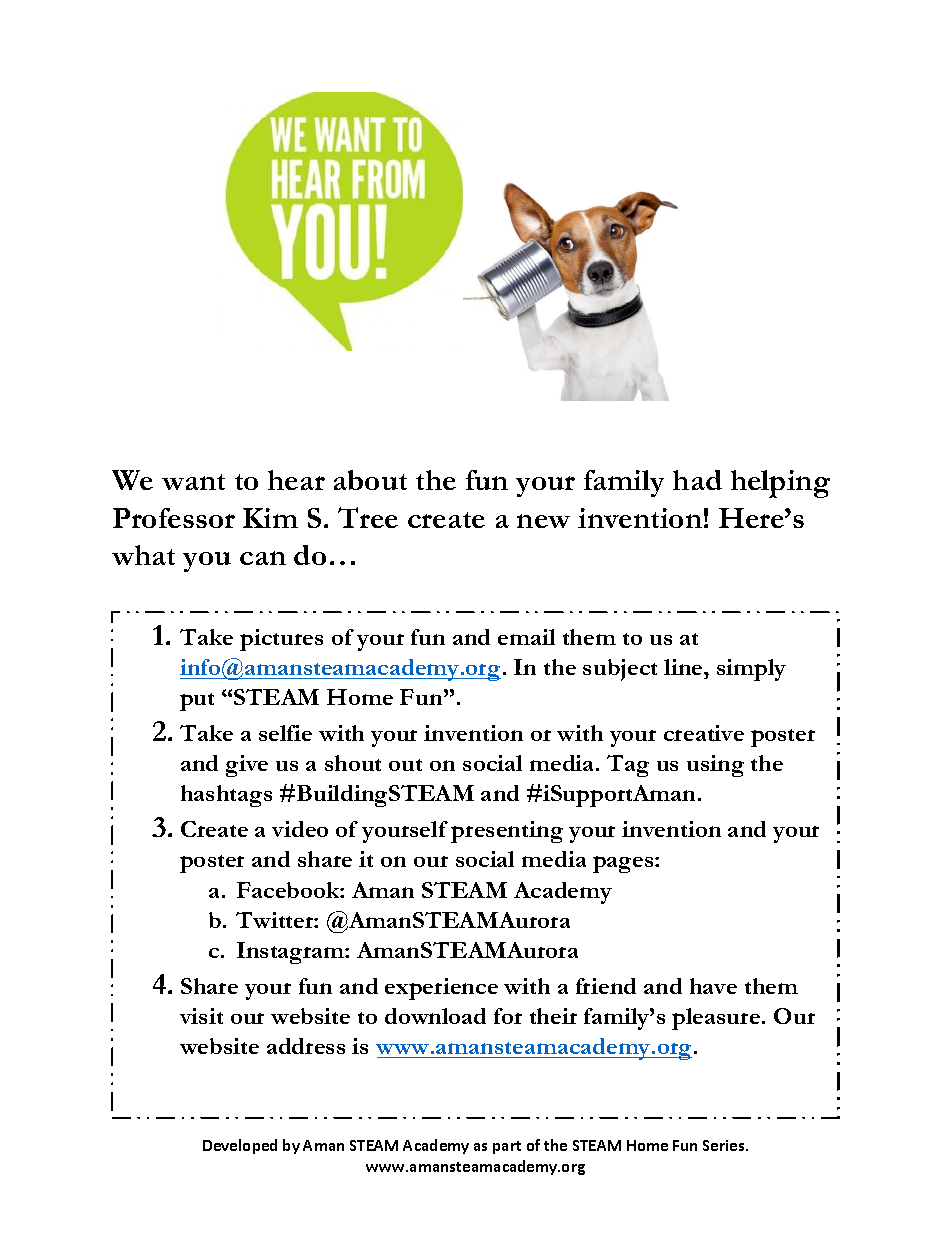 The height and width of the page is (1233, 952). What do you see at coordinates (353, 763) in the page?
I see `shout` at bounding box center [353, 763].
